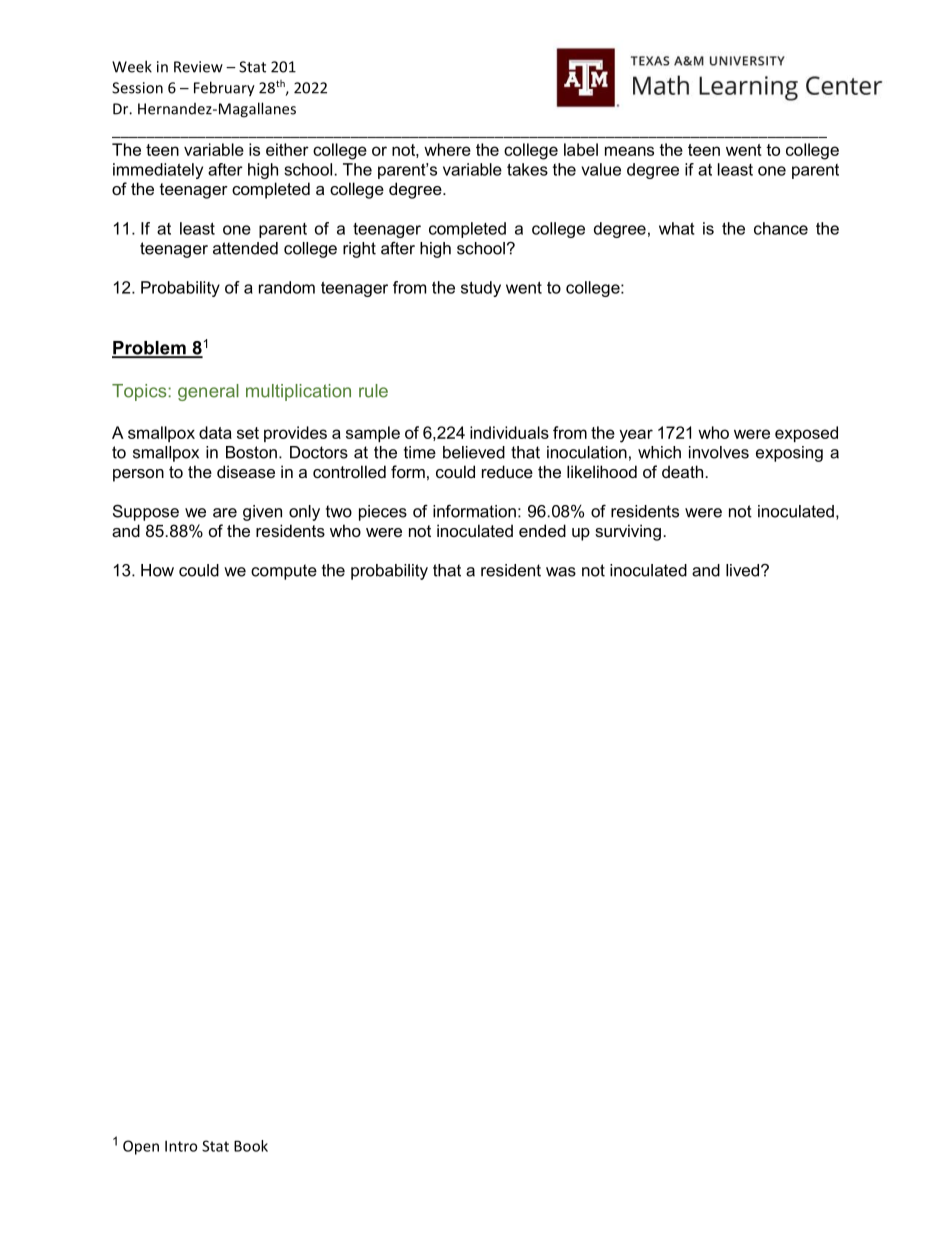 The width and height of the screenshot is (952, 1233). Describe the element at coordinates (629, 151) in the screenshot. I see `means` at that location.
